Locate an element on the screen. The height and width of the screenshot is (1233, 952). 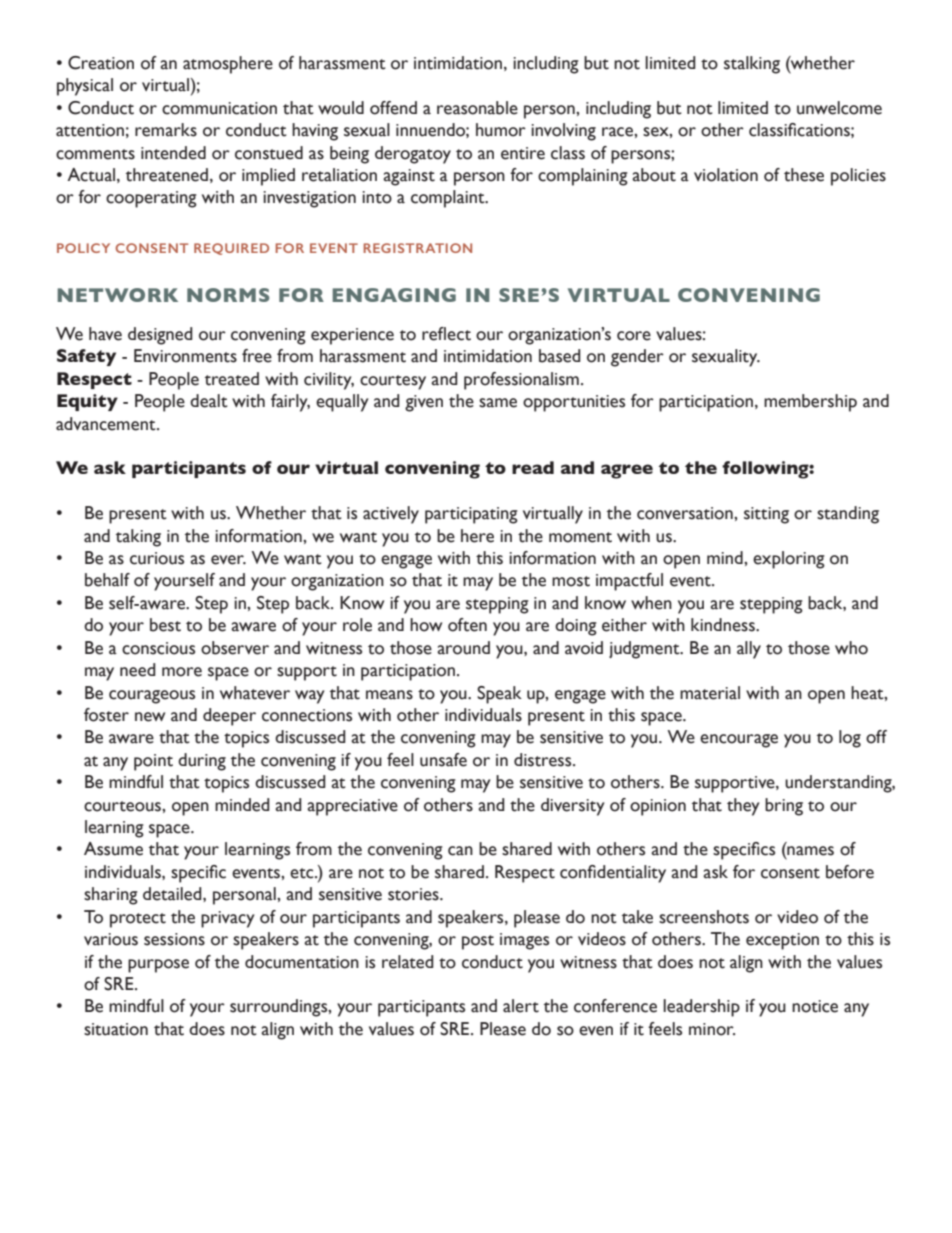
communication is located at coordinates (219, 108).
